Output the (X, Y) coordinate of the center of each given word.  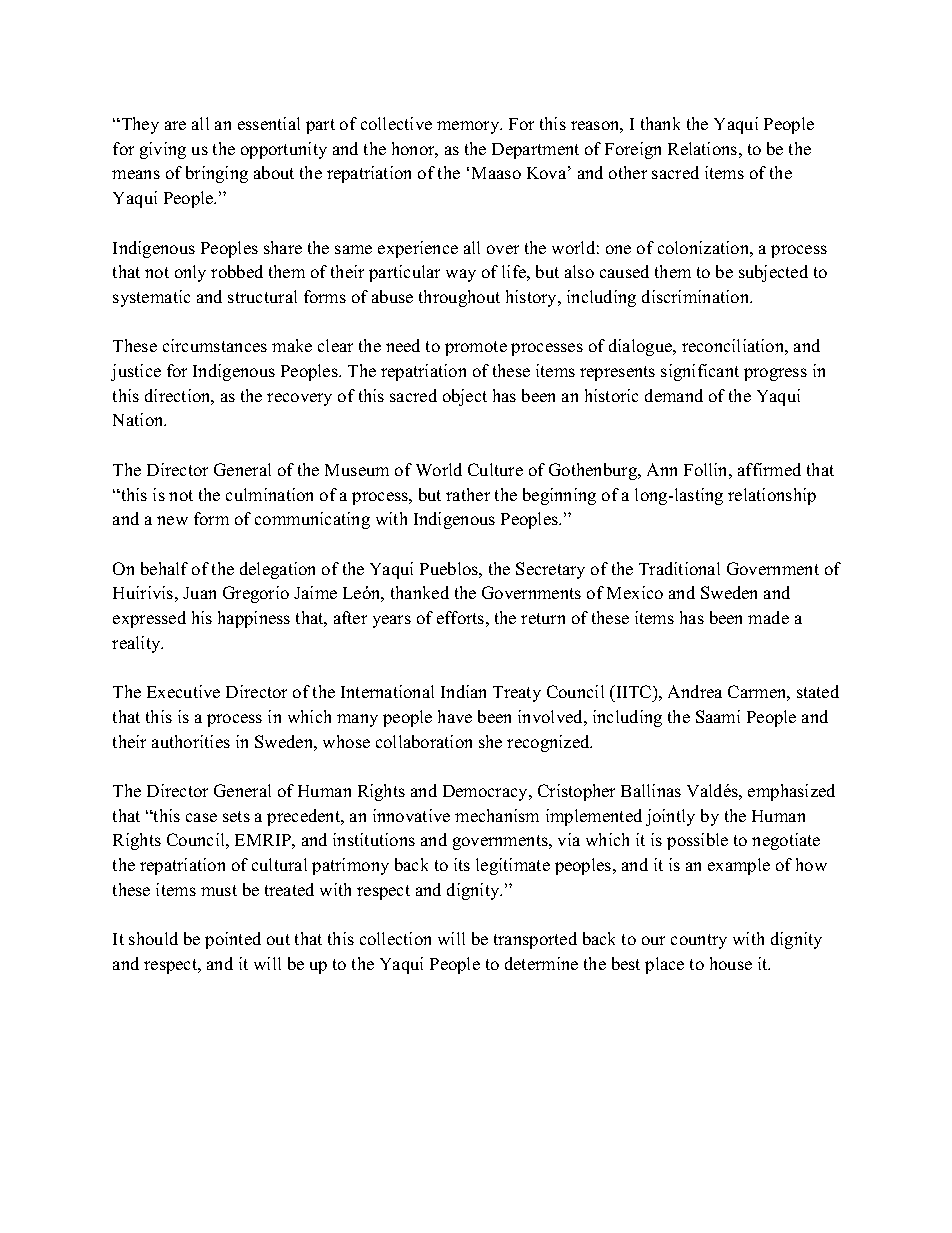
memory (469, 127)
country (699, 941)
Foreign (633, 150)
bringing (217, 174)
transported (535, 940)
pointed (233, 940)
